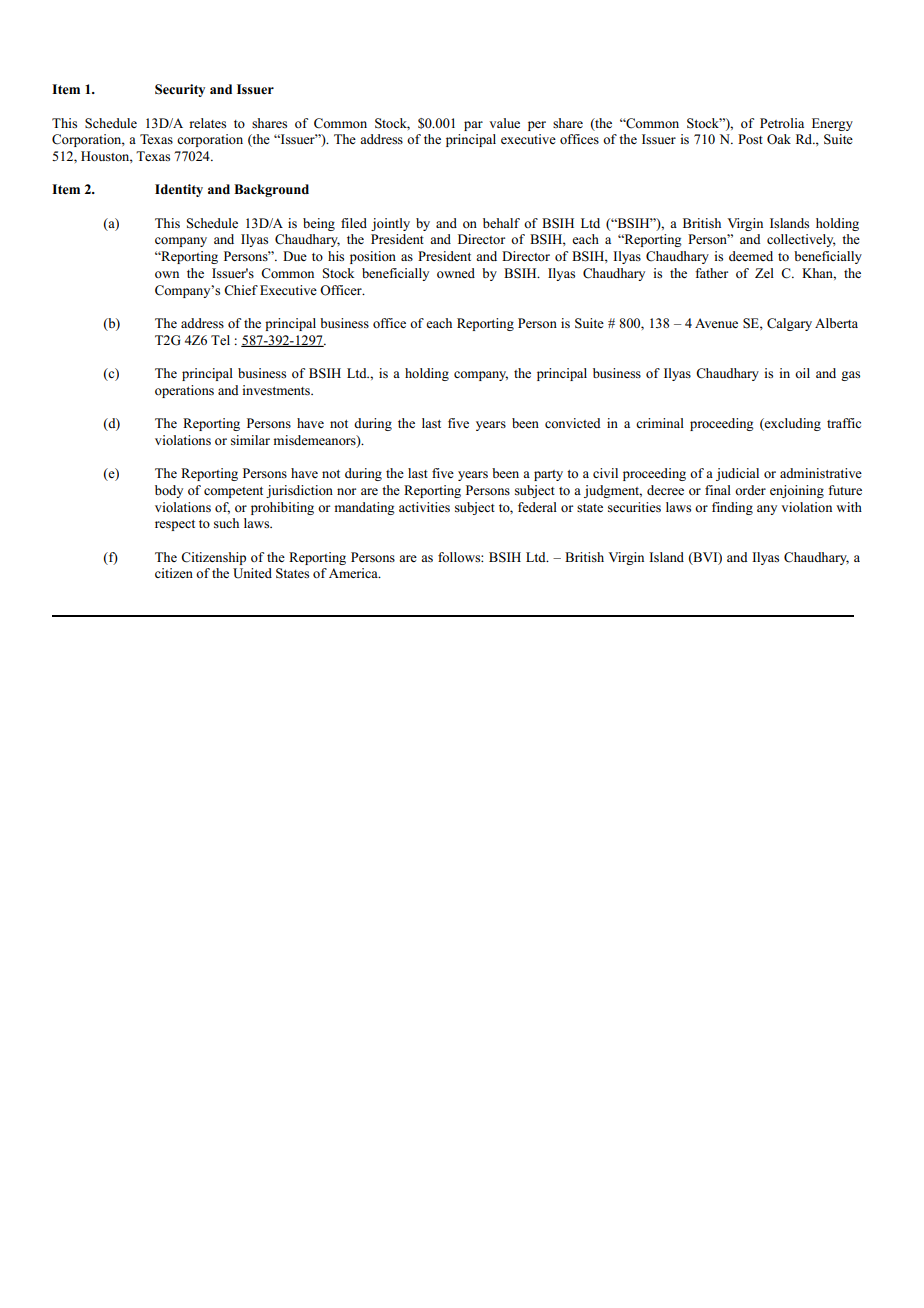 The height and width of the image is (1308, 924). I want to click on Energy, so click(832, 124).
